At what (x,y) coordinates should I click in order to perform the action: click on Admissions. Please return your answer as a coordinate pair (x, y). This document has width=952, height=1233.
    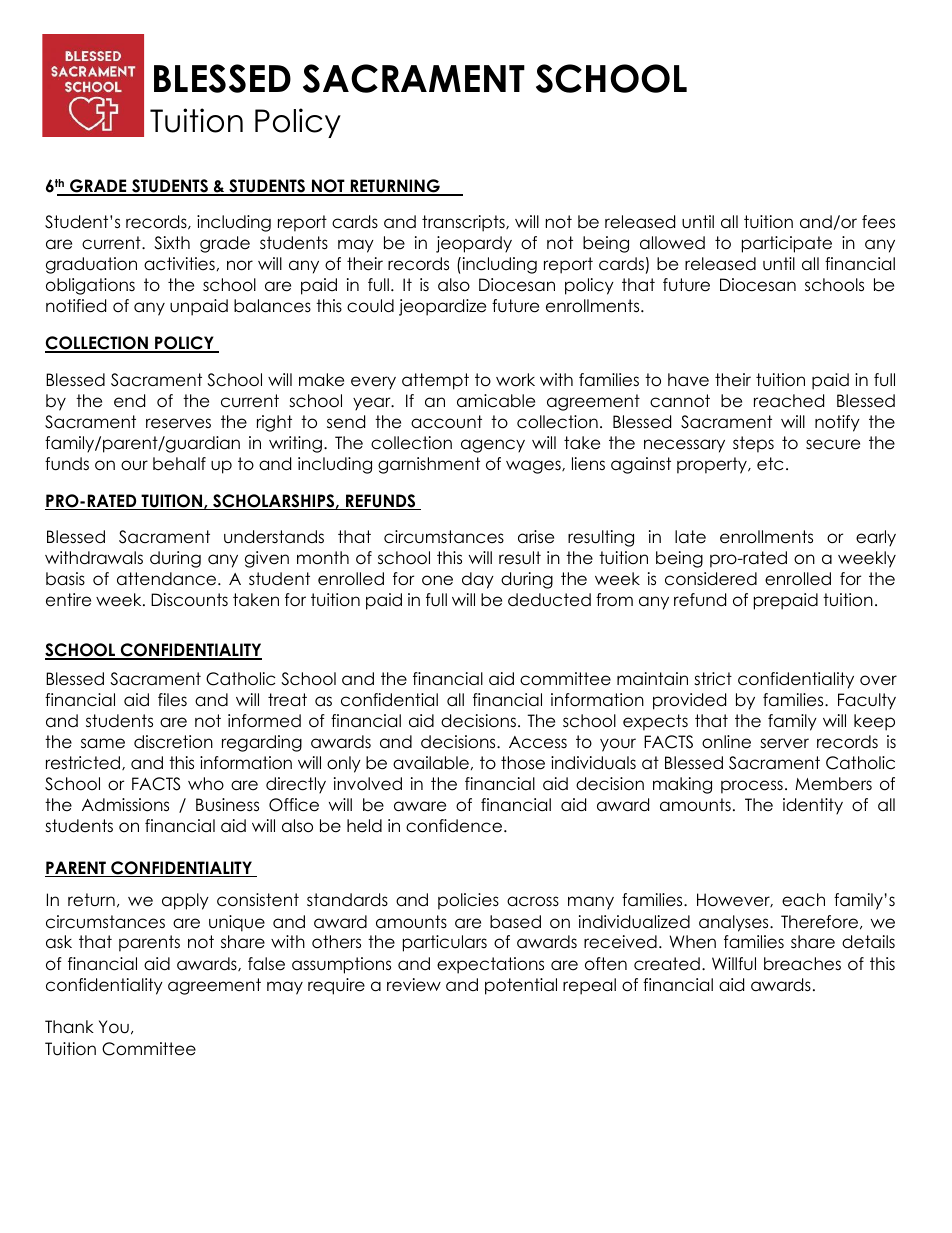
    Looking at the image, I should click on (125, 805).
